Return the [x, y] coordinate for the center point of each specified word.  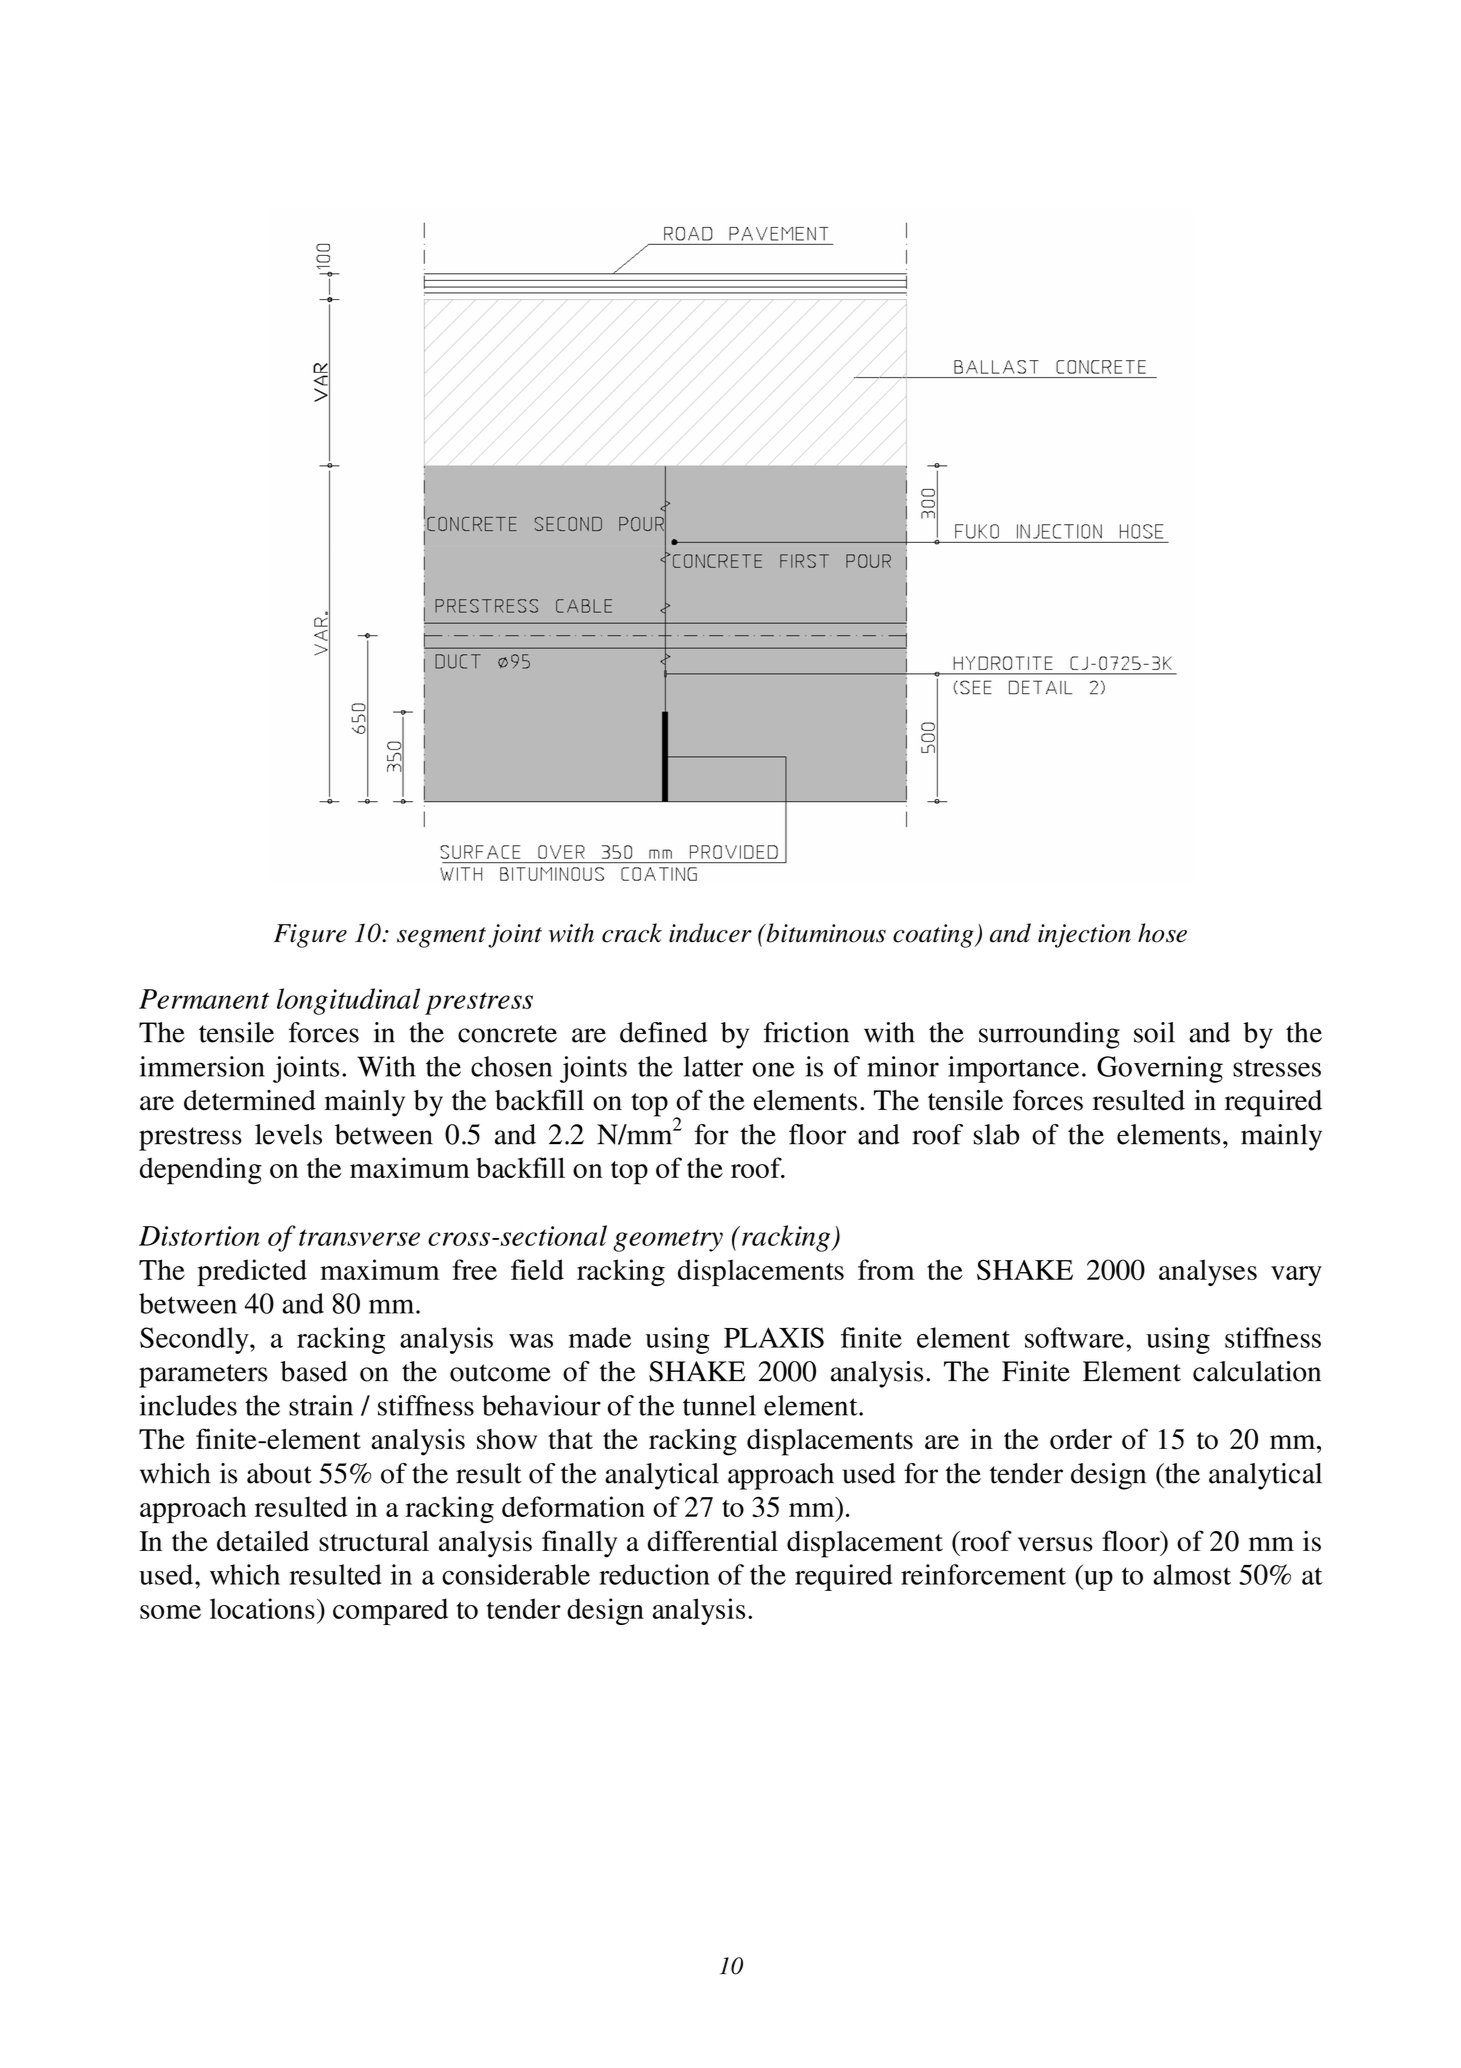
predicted [252, 1273]
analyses [1208, 1272]
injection [1084, 936]
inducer [710, 933]
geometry [668, 1240]
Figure [310, 936]
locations [262, 1608]
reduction [654, 1574]
